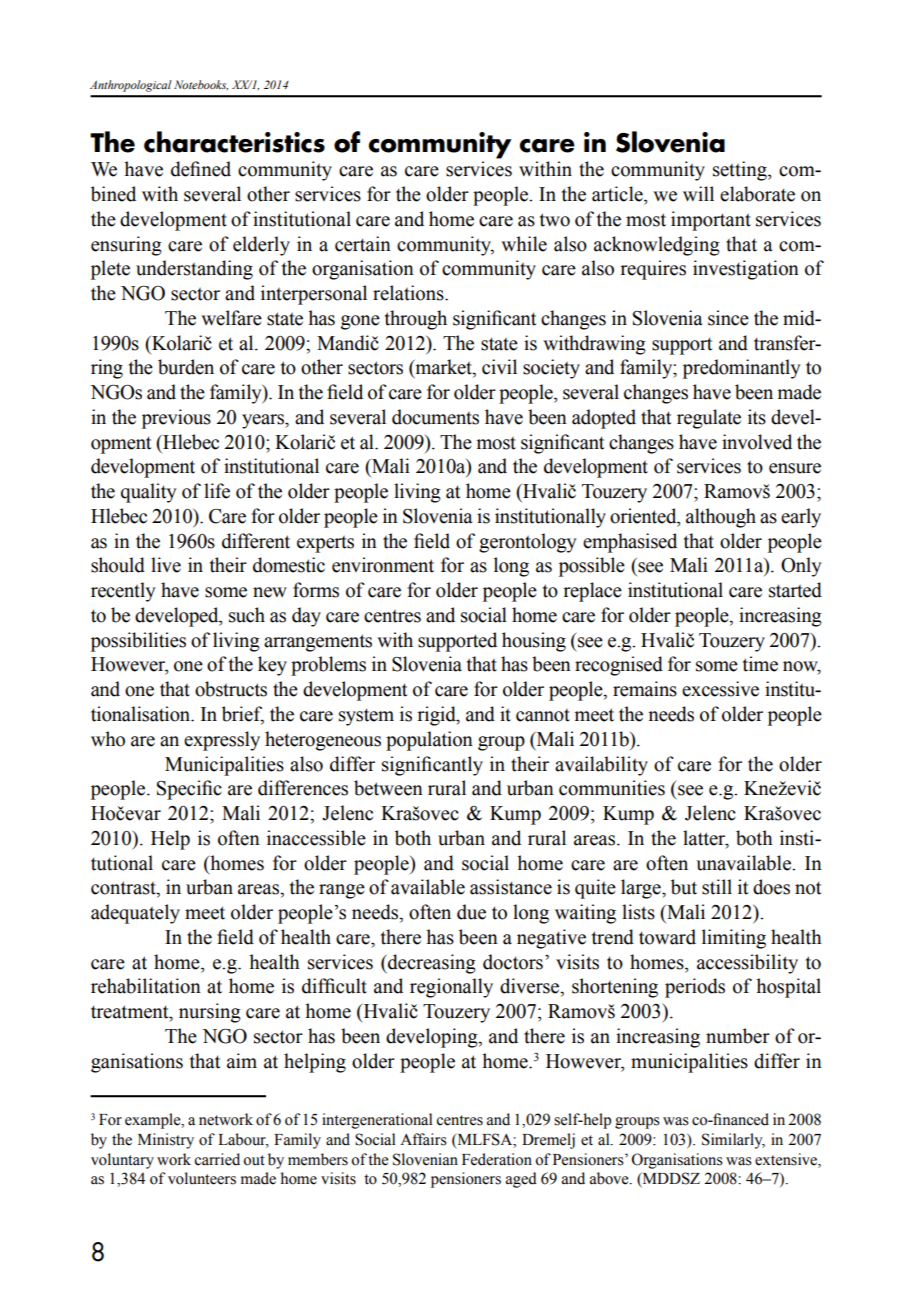 Image resolution: width=924 pixels, height=1316 pixels. What do you see at coordinates (166, 1141) in the page?
I see `Ministry` at bounding box center [166, 1141].
